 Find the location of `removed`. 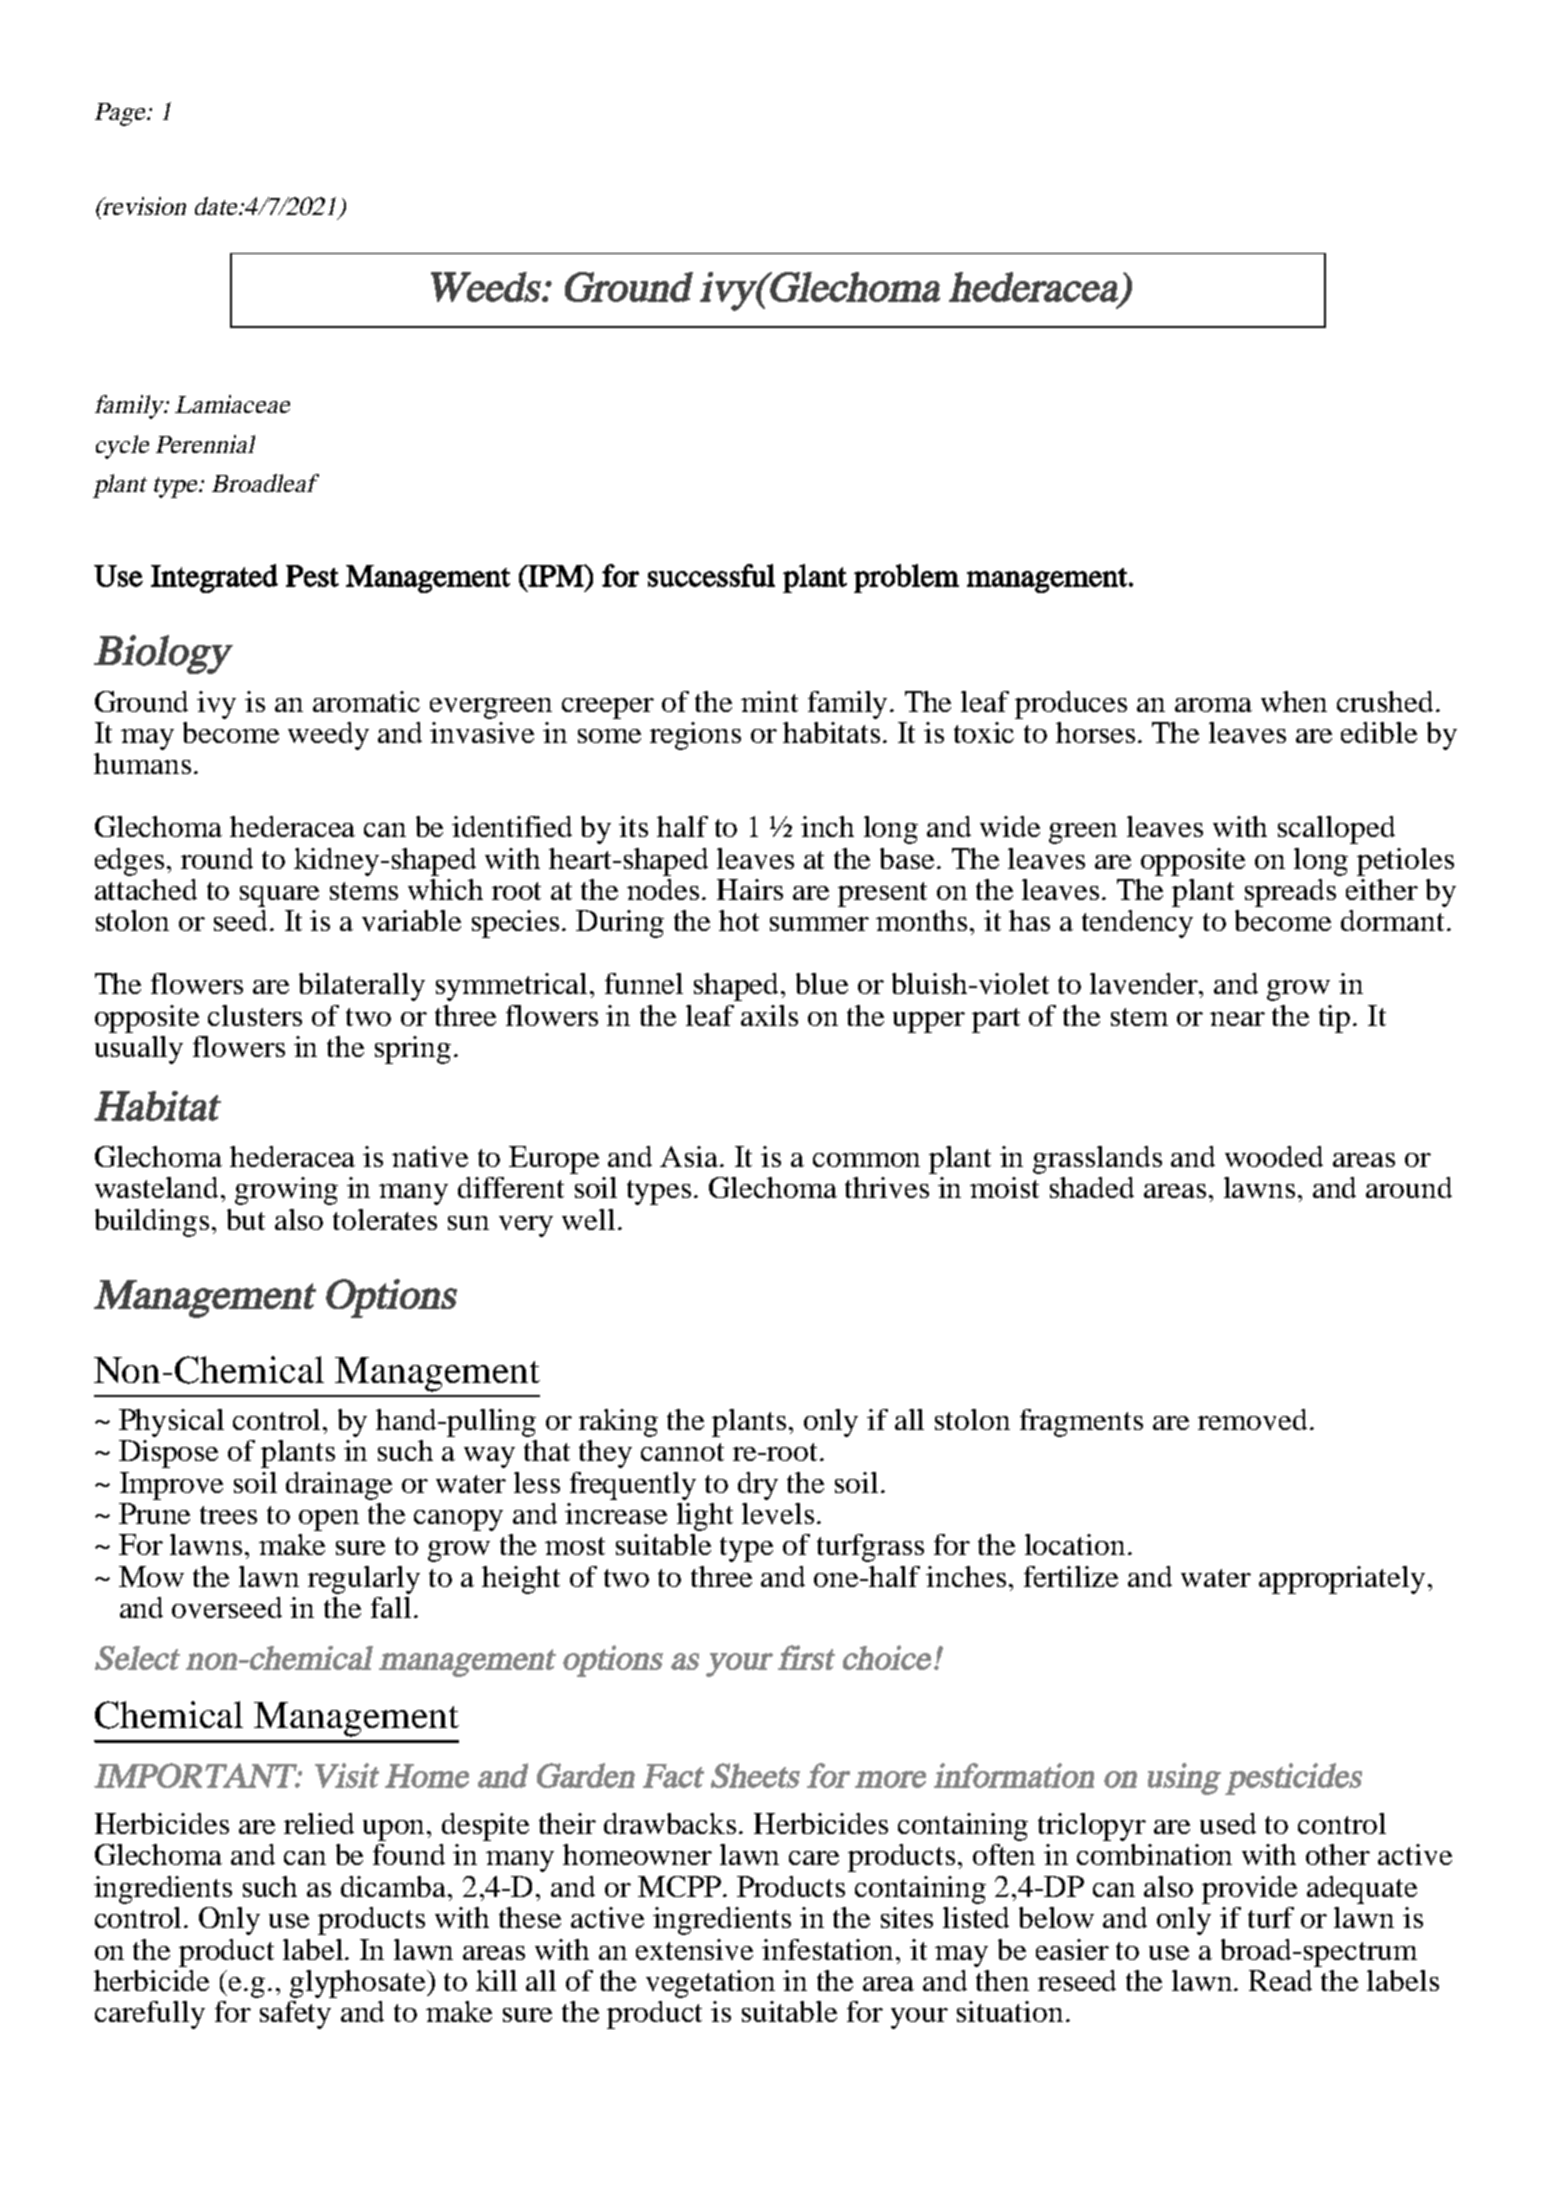

removed is located at coordinates (1252, 1419).
